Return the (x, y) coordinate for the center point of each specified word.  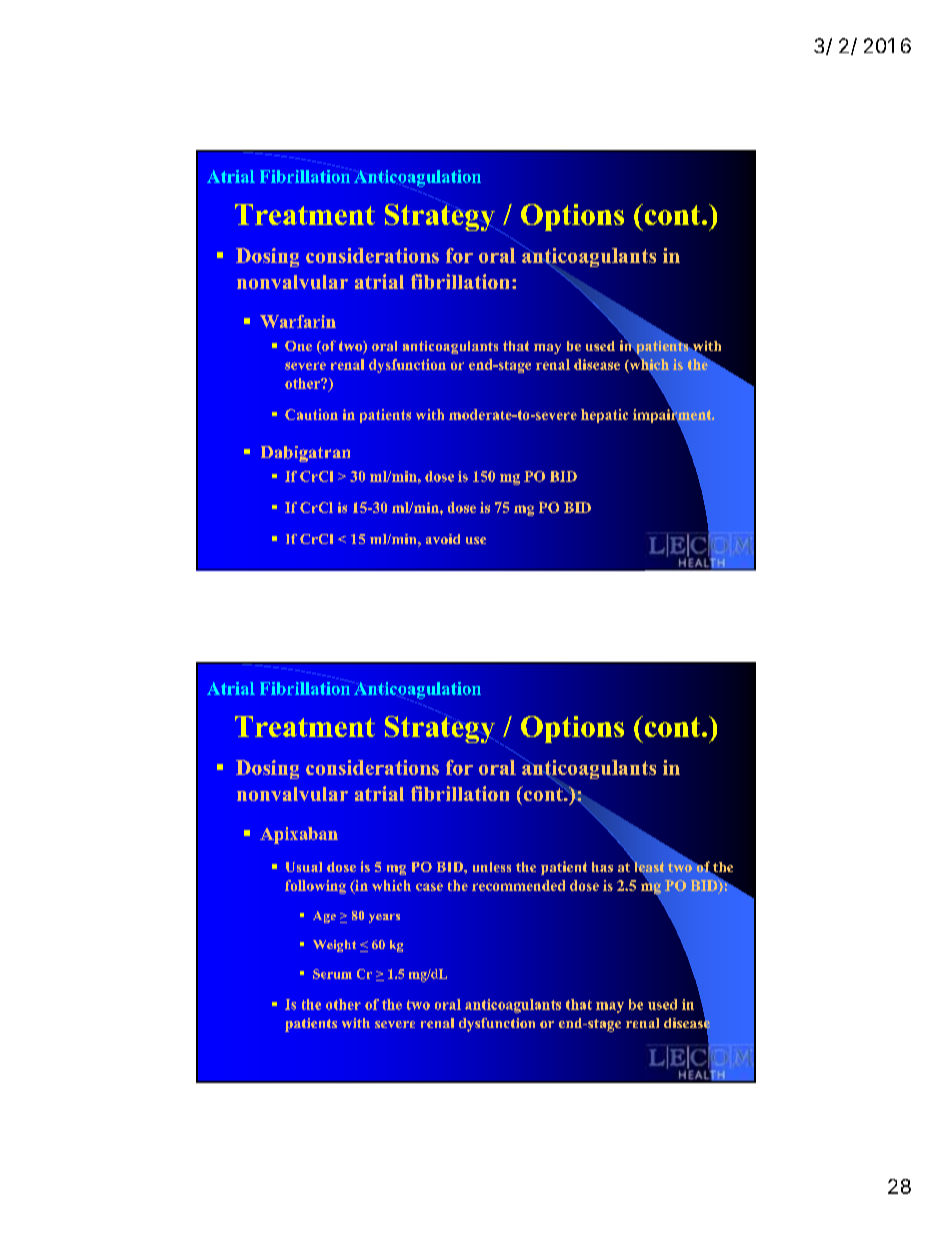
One (298, 346)
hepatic (604, 416)
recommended (518, 885)
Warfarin (298, 321)
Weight (334, 946)
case (429, 887)
